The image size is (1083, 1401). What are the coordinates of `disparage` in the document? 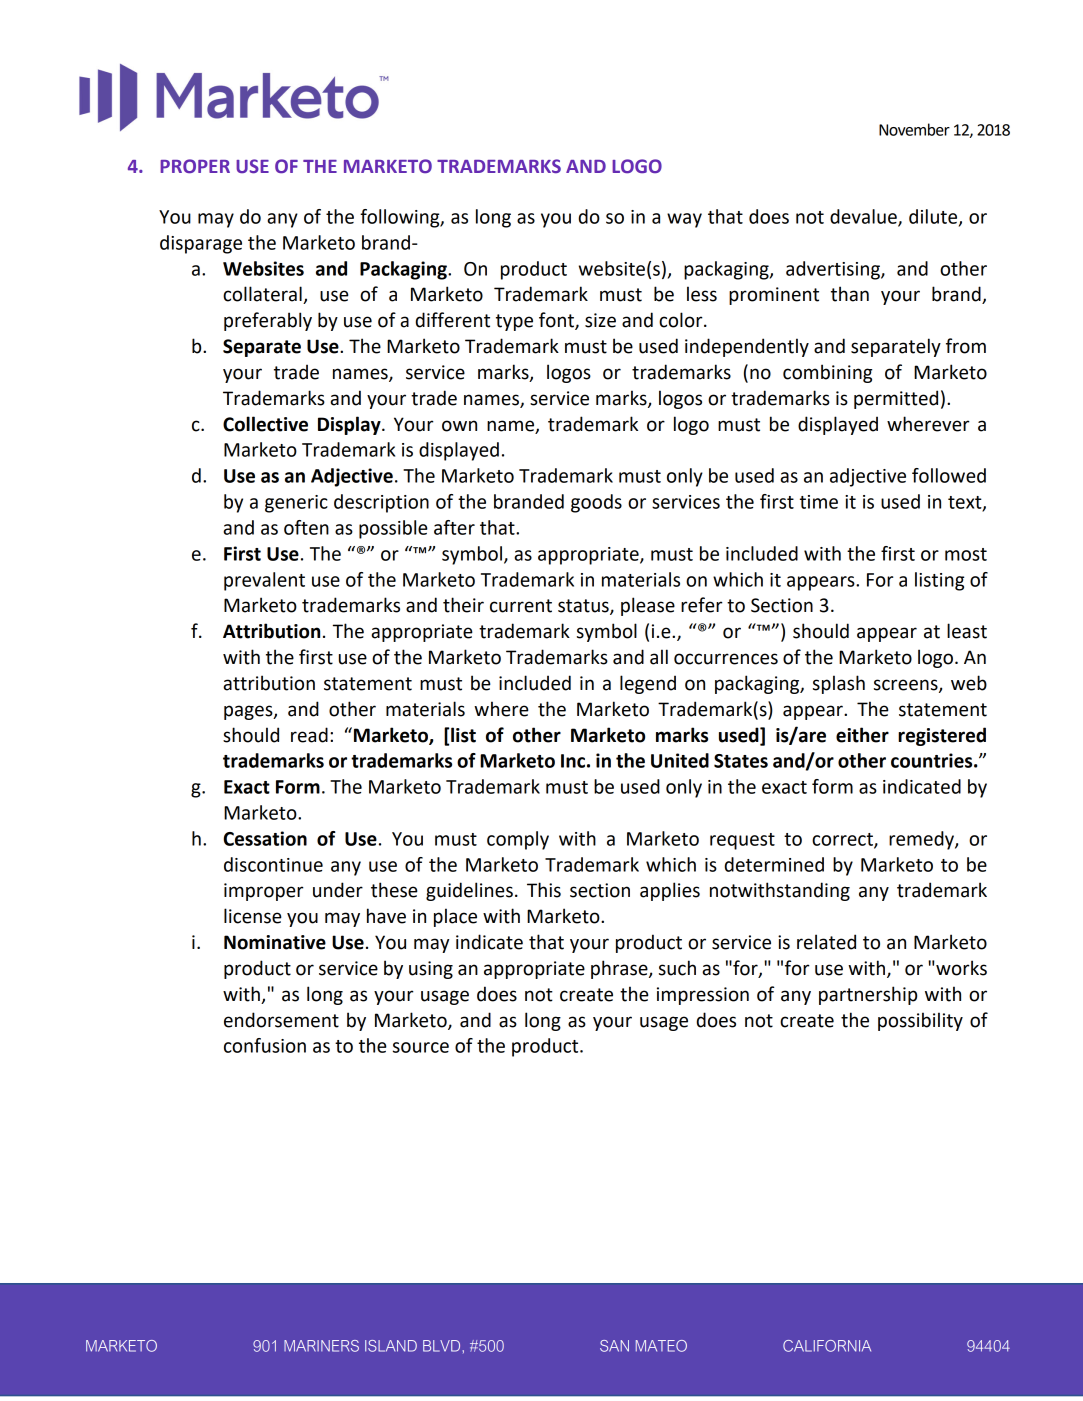 It's located at (201, 244).
